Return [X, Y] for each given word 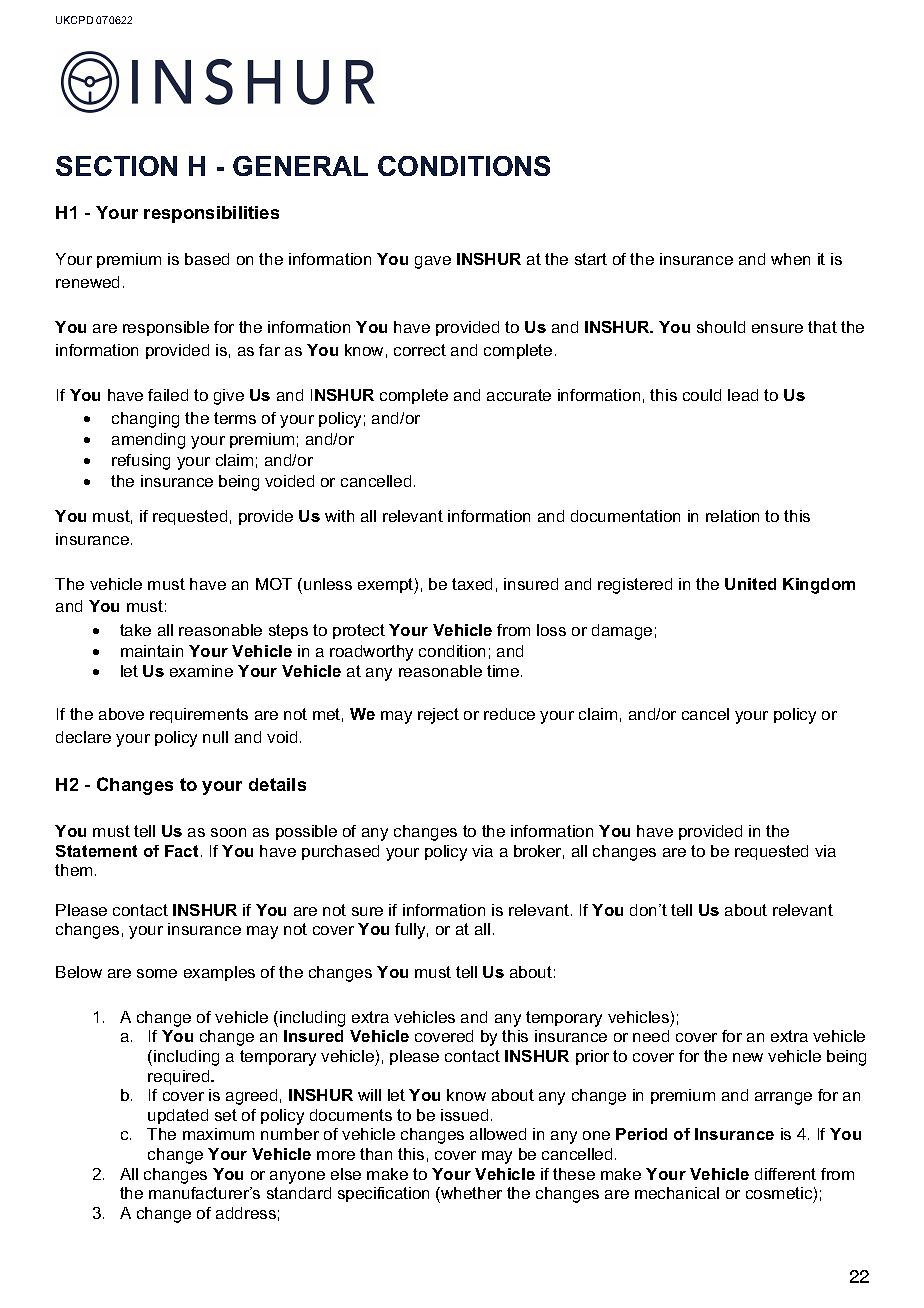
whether [470, 1195]
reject [438, 716]
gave [433, 262]
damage [622, 632]
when [790, 259]
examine [201, 671]
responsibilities [211, 214]
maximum [218, 1134]
